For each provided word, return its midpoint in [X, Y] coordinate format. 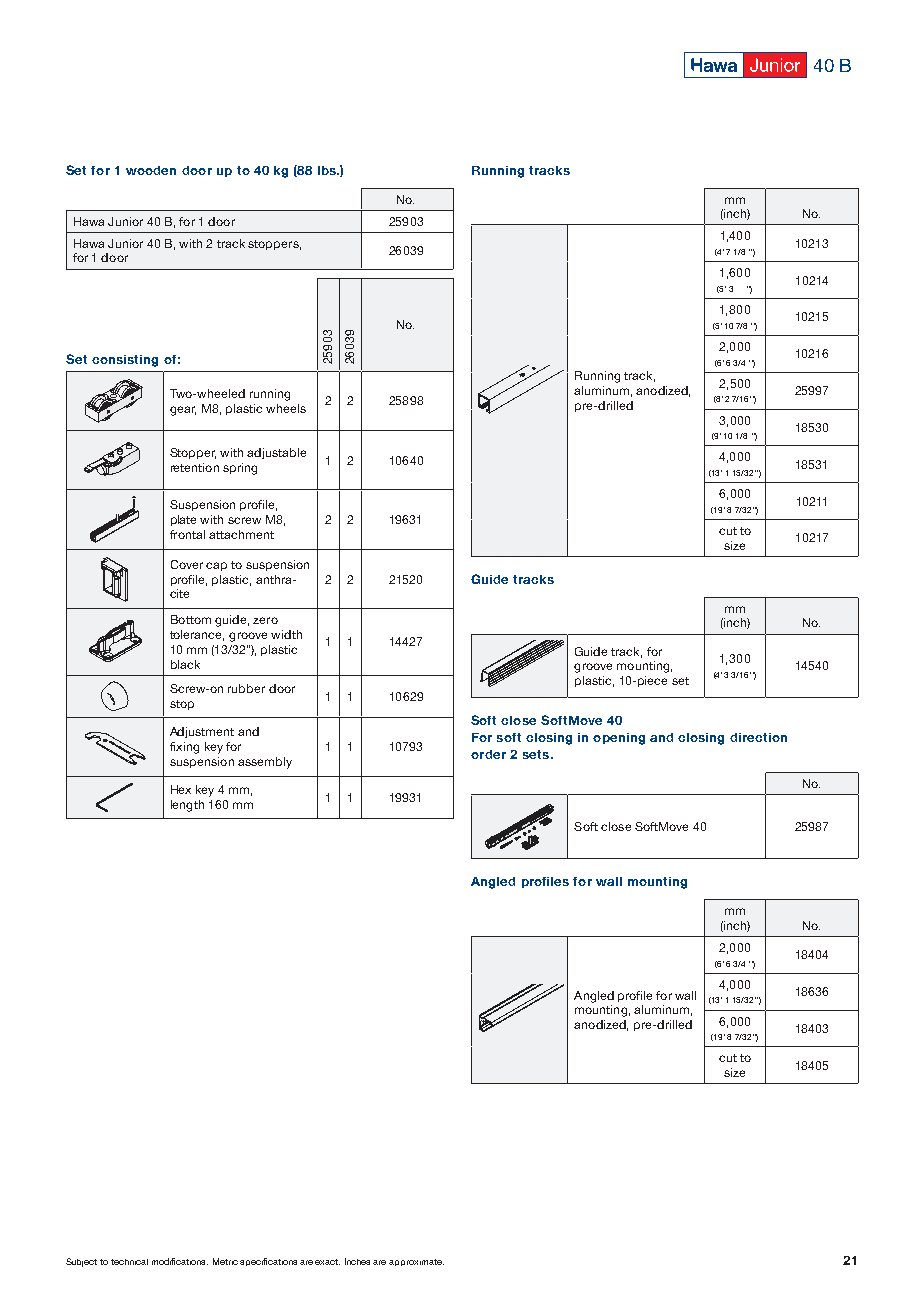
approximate [416, 1262]
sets [536, 754]
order [488, 754]
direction [758, 737]
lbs [328, 170]
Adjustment [202, 732]
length [187, 806]
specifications [268, 1262]
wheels [286, 408]
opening [619, 739]
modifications [180, 1261]
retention [195, 467]
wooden [151, 170]
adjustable [276, 453]
